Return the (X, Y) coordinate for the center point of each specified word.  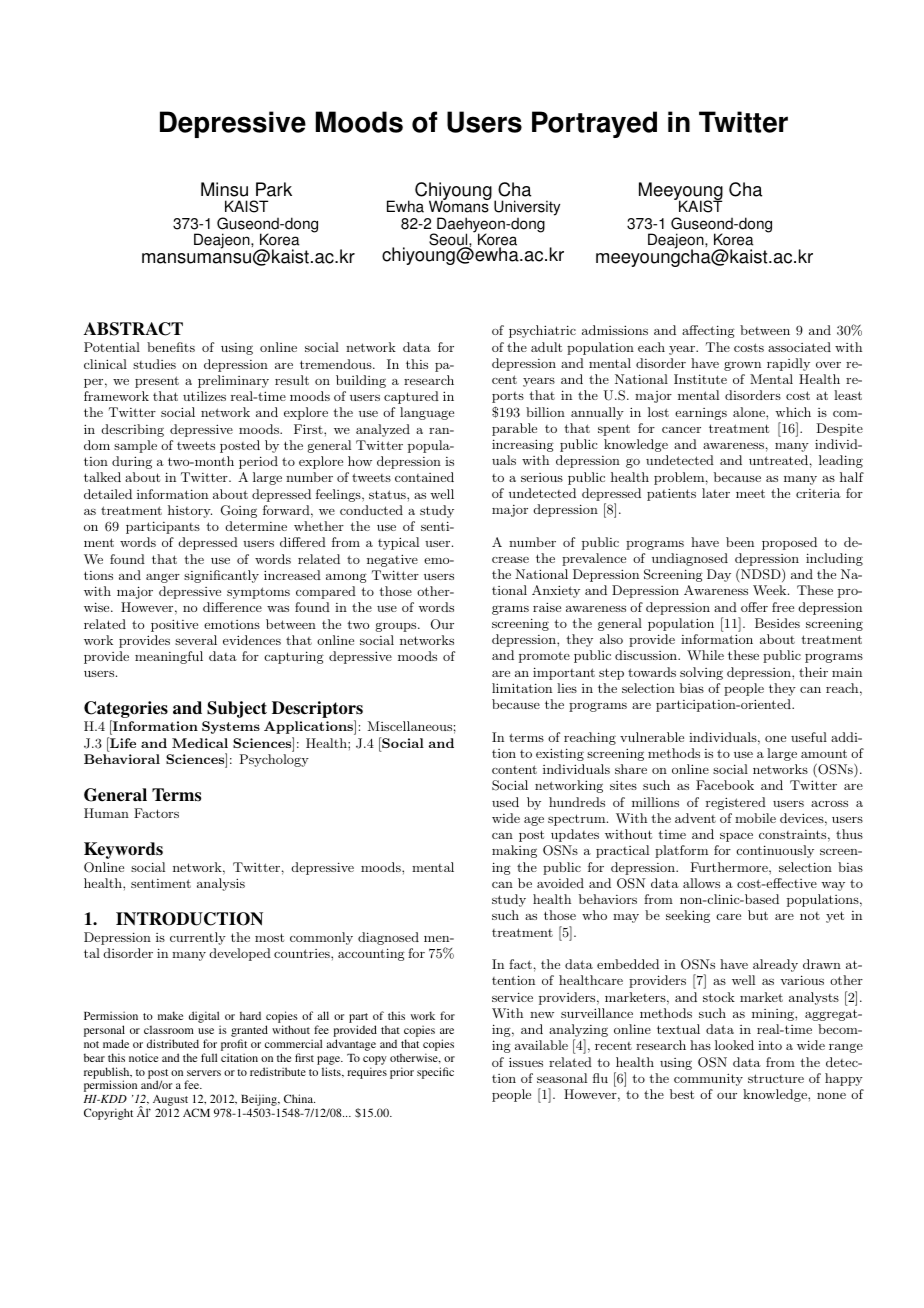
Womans (459, 206)
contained (424, 477)
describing (133, 430)
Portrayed (594, 124)
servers (204, 1073)
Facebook (725, 785)
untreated (778, 460)
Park (274, 189)
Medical (200, 743)
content (514, 769)
